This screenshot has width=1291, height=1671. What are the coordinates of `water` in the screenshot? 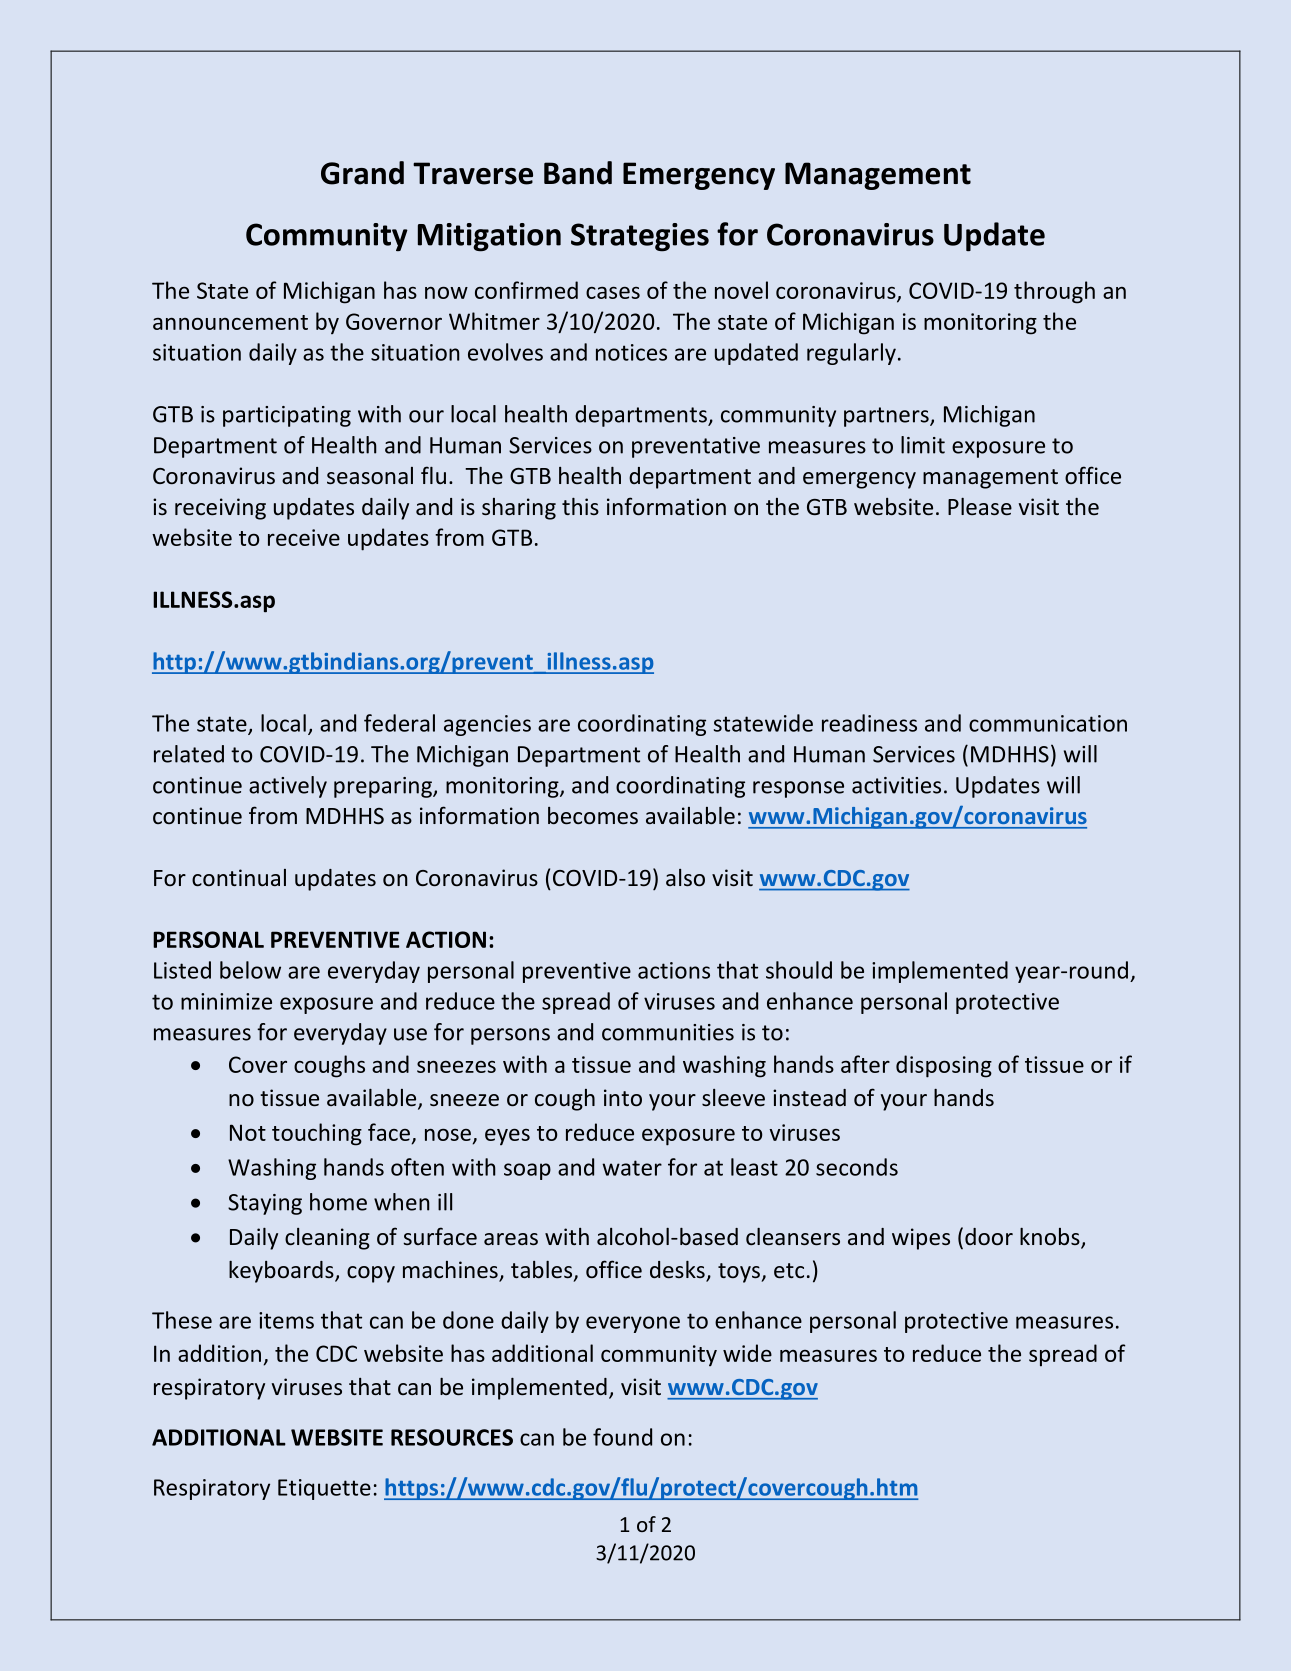 It's located at (632, 1168).
